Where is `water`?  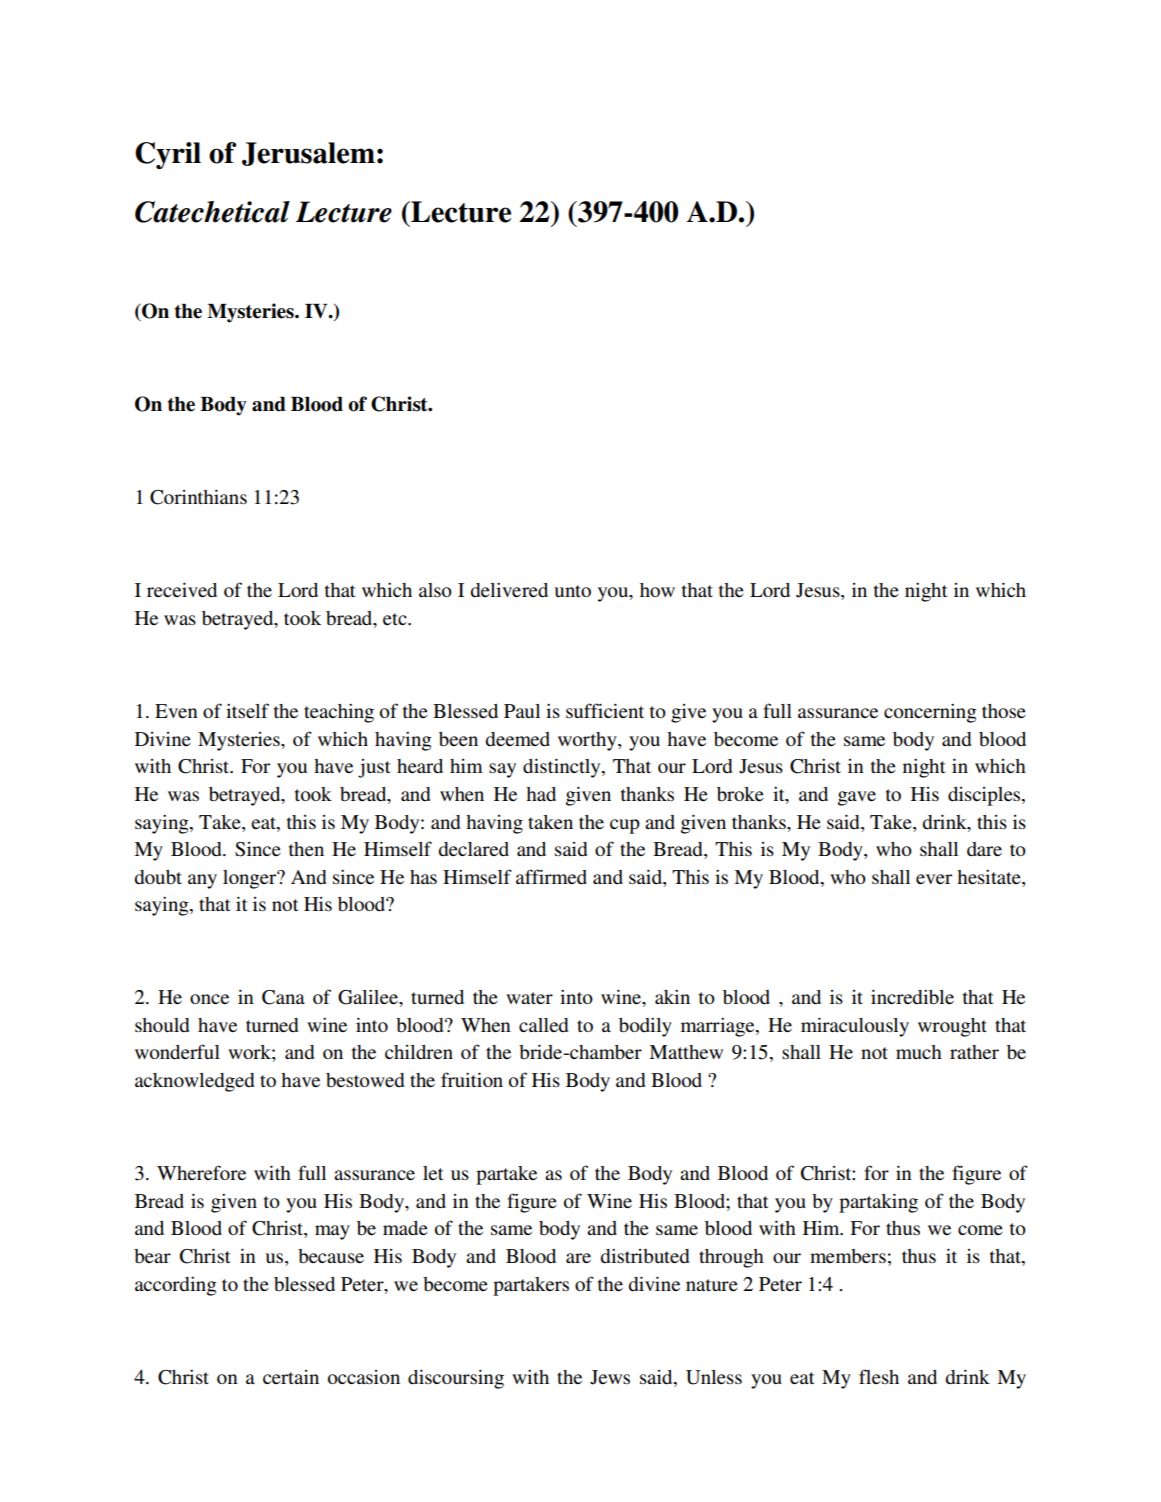
water is located at coordinates (529, 998).
